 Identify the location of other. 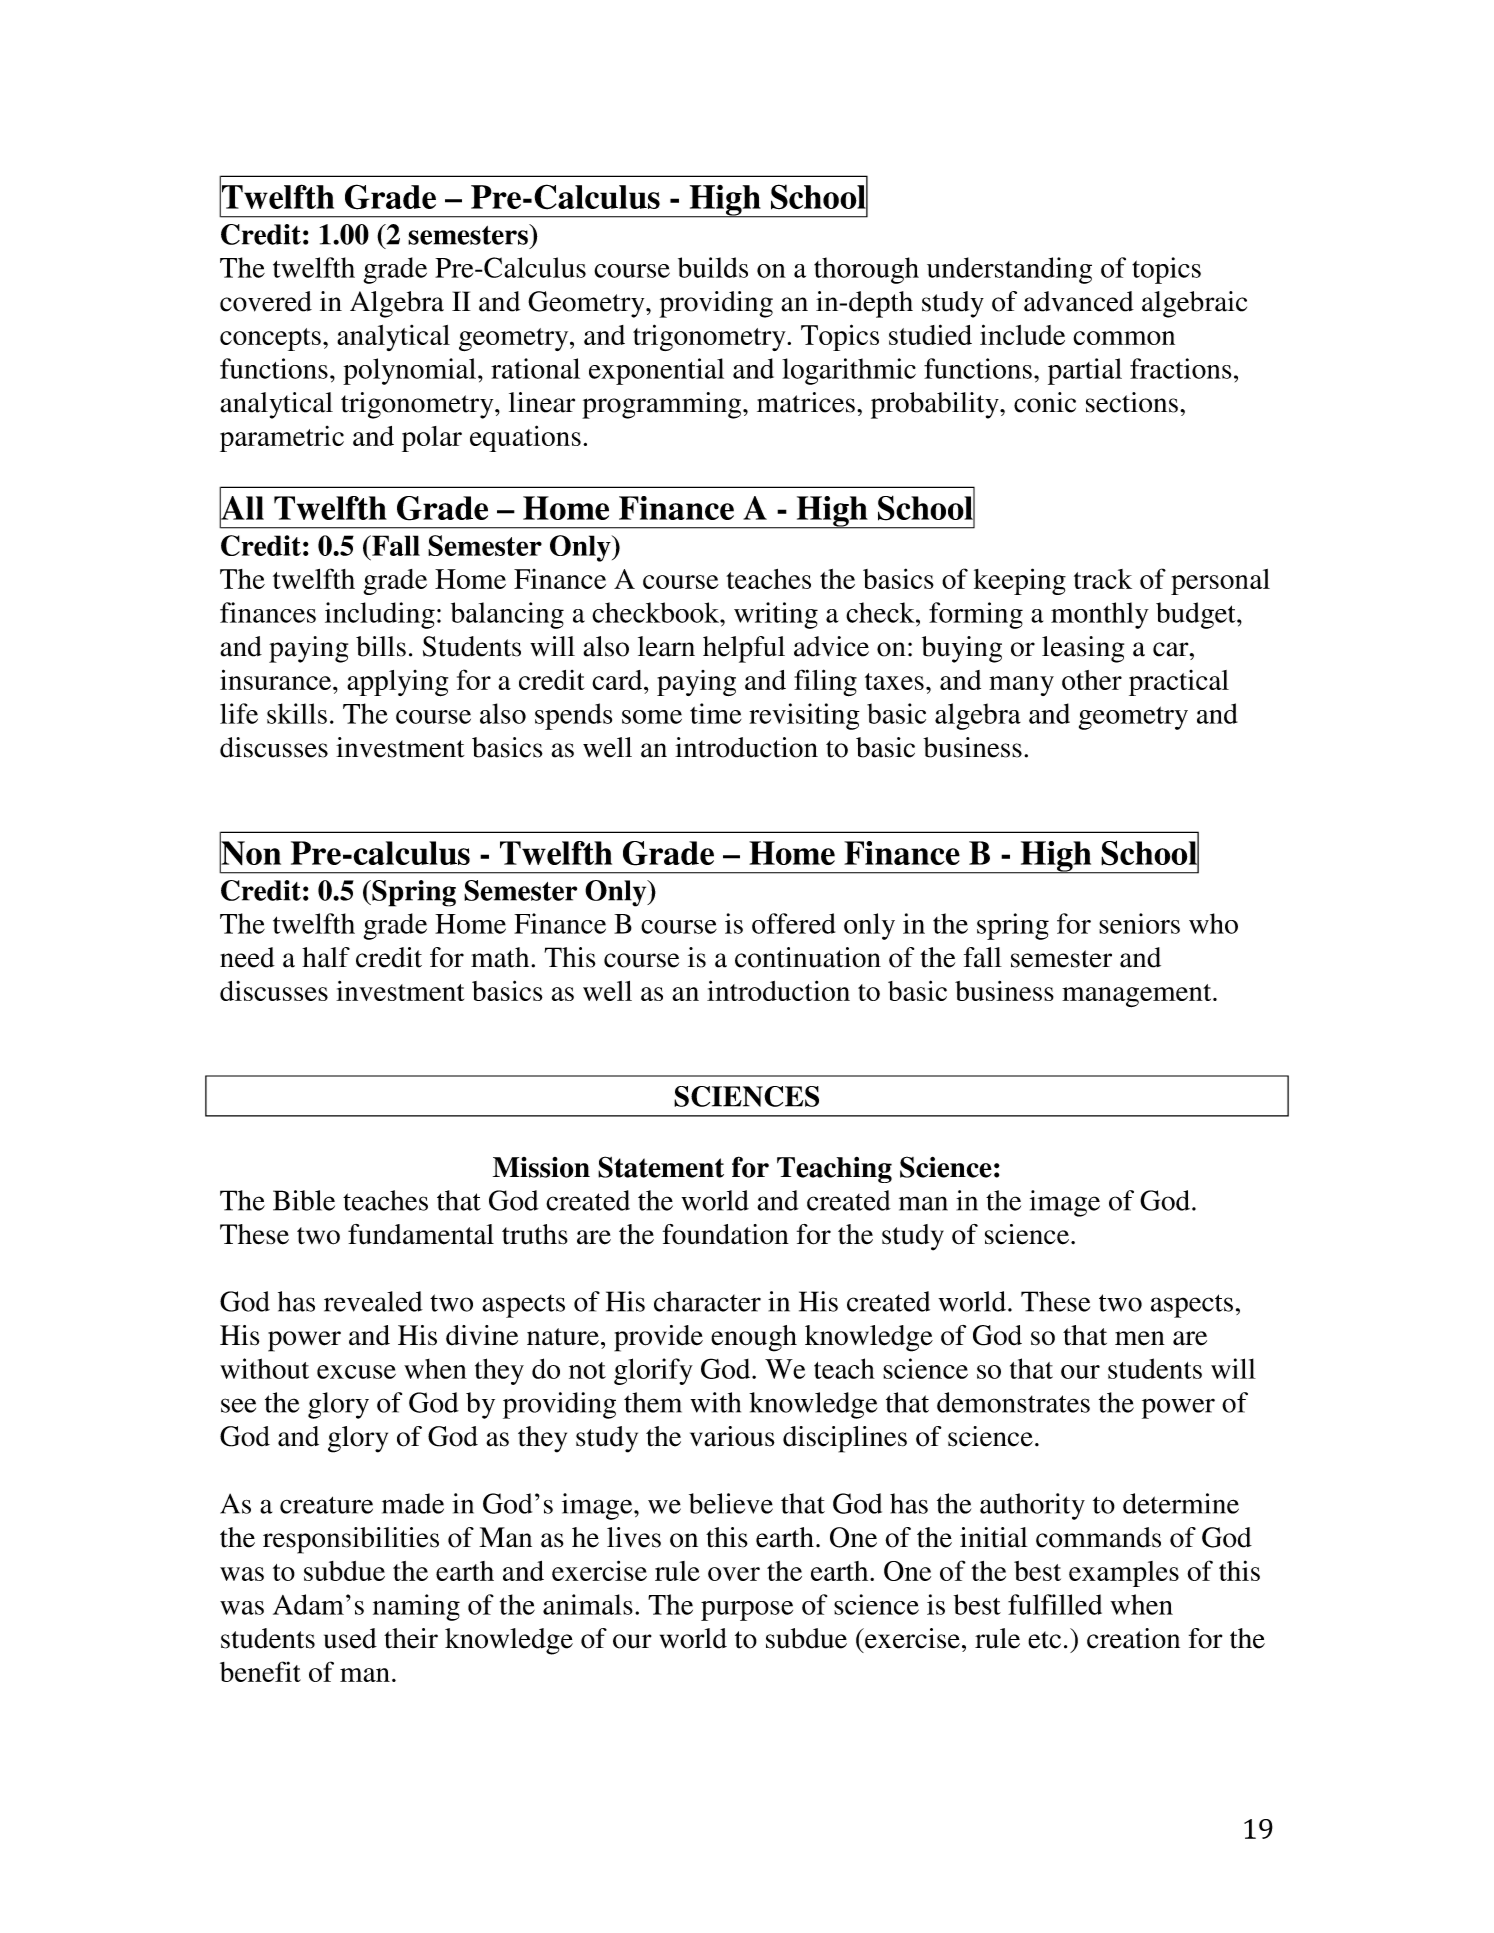
(1092, 680).
